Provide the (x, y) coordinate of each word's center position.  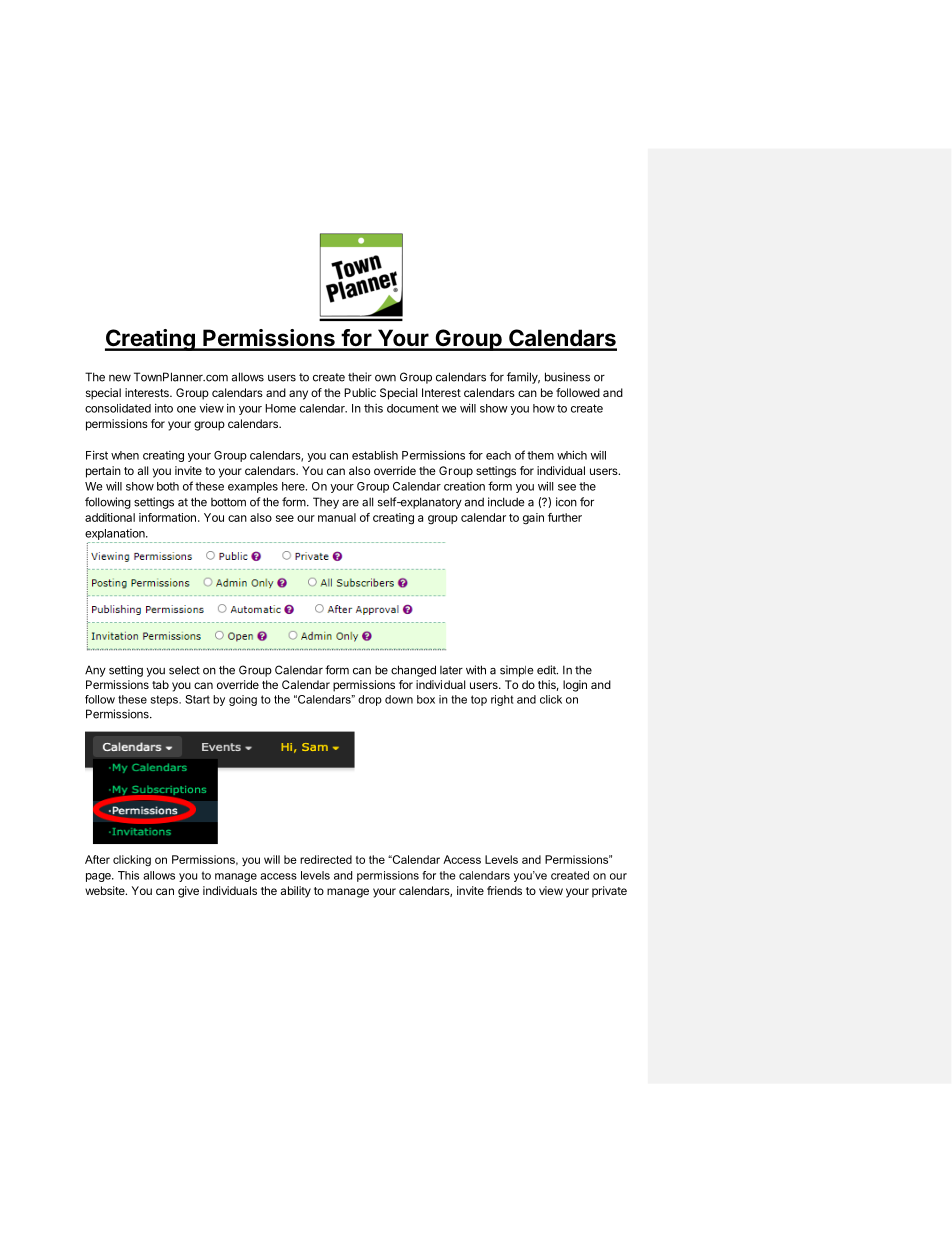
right (502, 700)
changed (413, 671)
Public (360, 392)
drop (370, 700)
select (184, 670)
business (567, 377)
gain (533, 519)
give (188, 892)
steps (165, 700)
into (164, 408)
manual (337, 517)
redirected (326, 859)
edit (547, 670)
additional (110, 517)
